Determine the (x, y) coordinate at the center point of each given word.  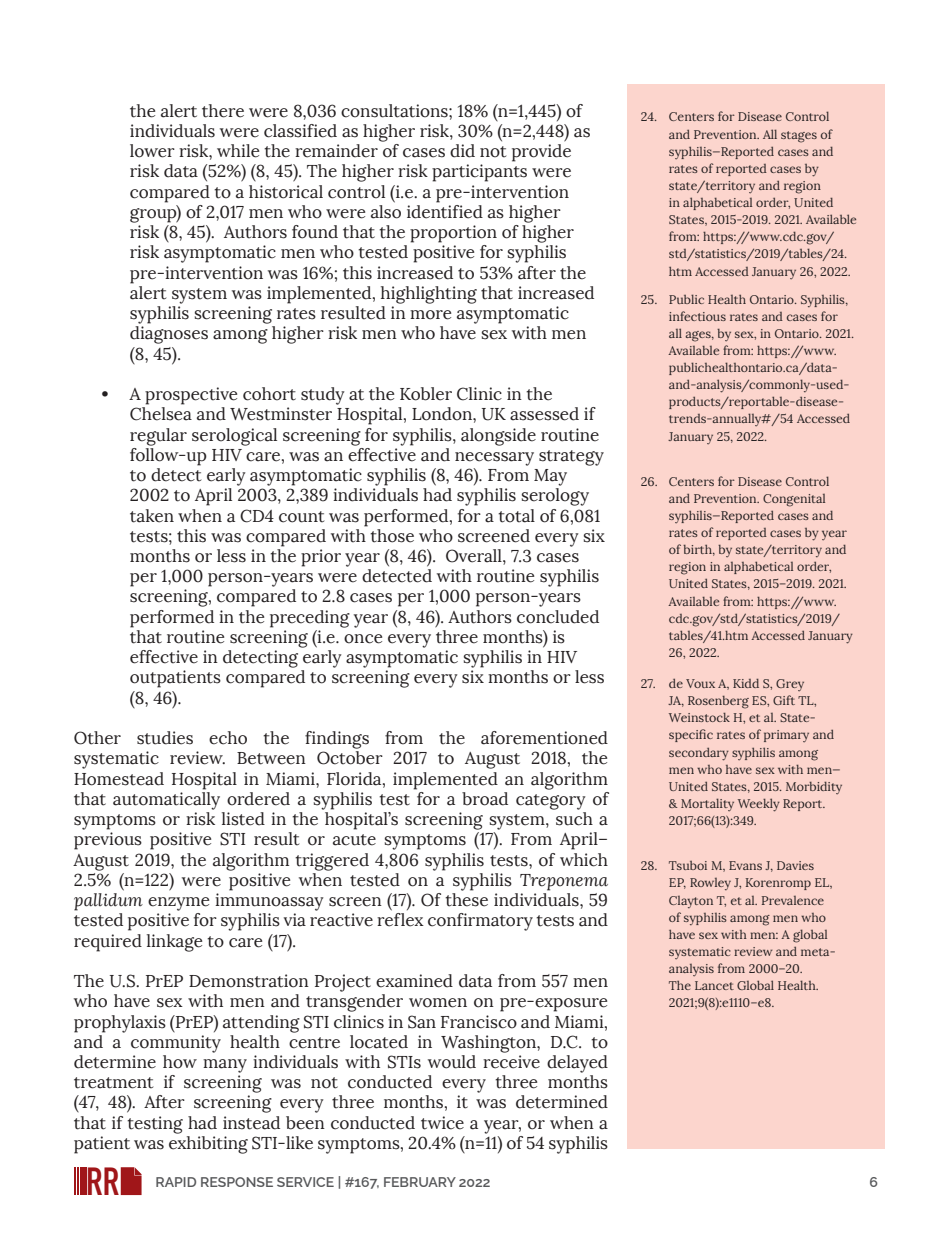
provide (541, 153)
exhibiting (208, 1145)
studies (165, 738)
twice (442, 1123)
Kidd (746, 683)
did (462, 151)
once (363, 639)
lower (152, 151)
